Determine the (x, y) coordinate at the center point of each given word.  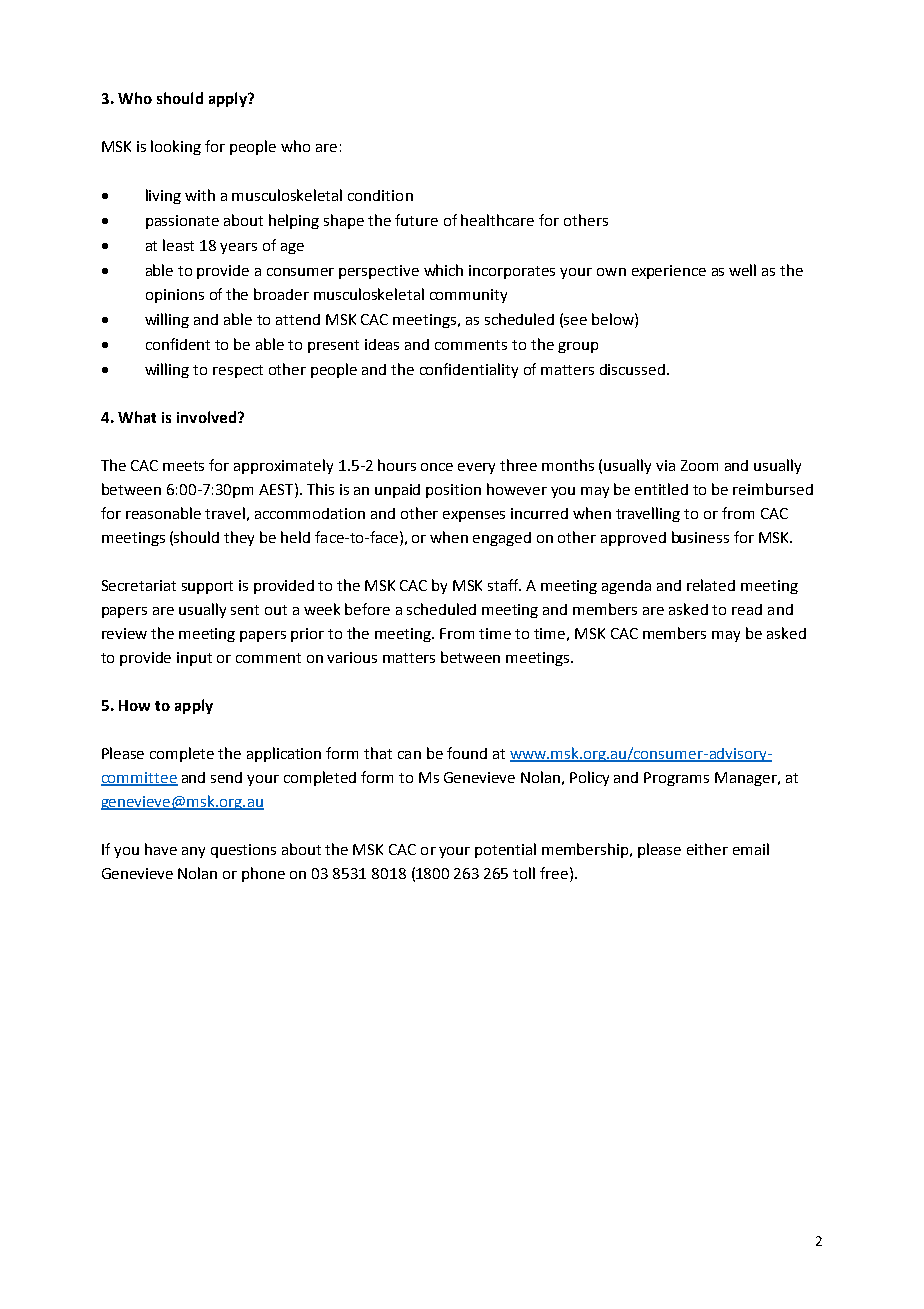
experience (669, 272)
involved (206, 417)
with (200, 195)
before (367, 609)
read (747, 609)
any (193, 852)
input (194, 659)
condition (380, 195)
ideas (382, 344)
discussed (632, 369)
